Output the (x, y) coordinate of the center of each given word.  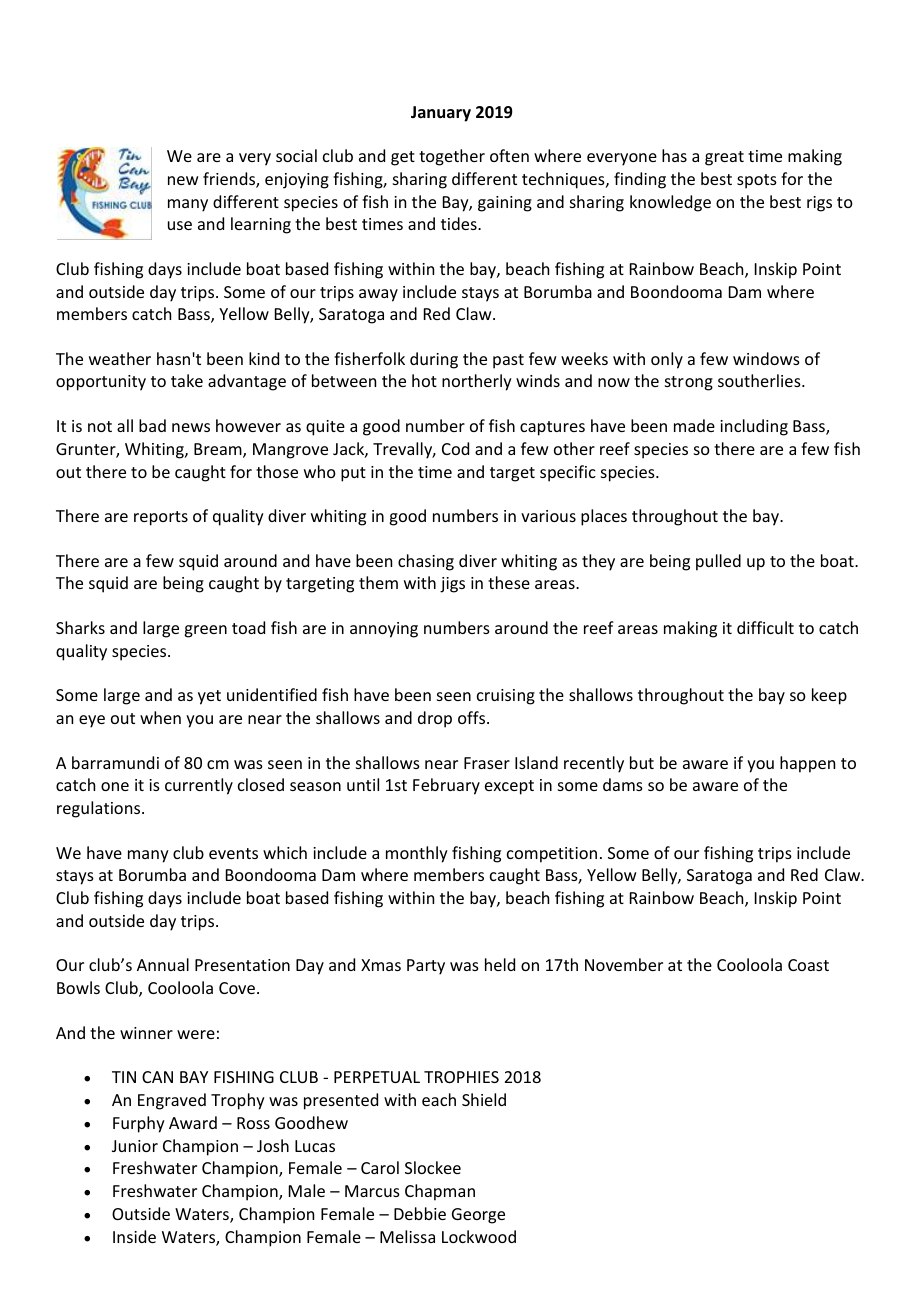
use (180, 225)
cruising (506, 697)
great (724, 158)
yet (209, 697)
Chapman (440, 1192)
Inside (134, 1236)
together (452, 157)
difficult (765, 627)
